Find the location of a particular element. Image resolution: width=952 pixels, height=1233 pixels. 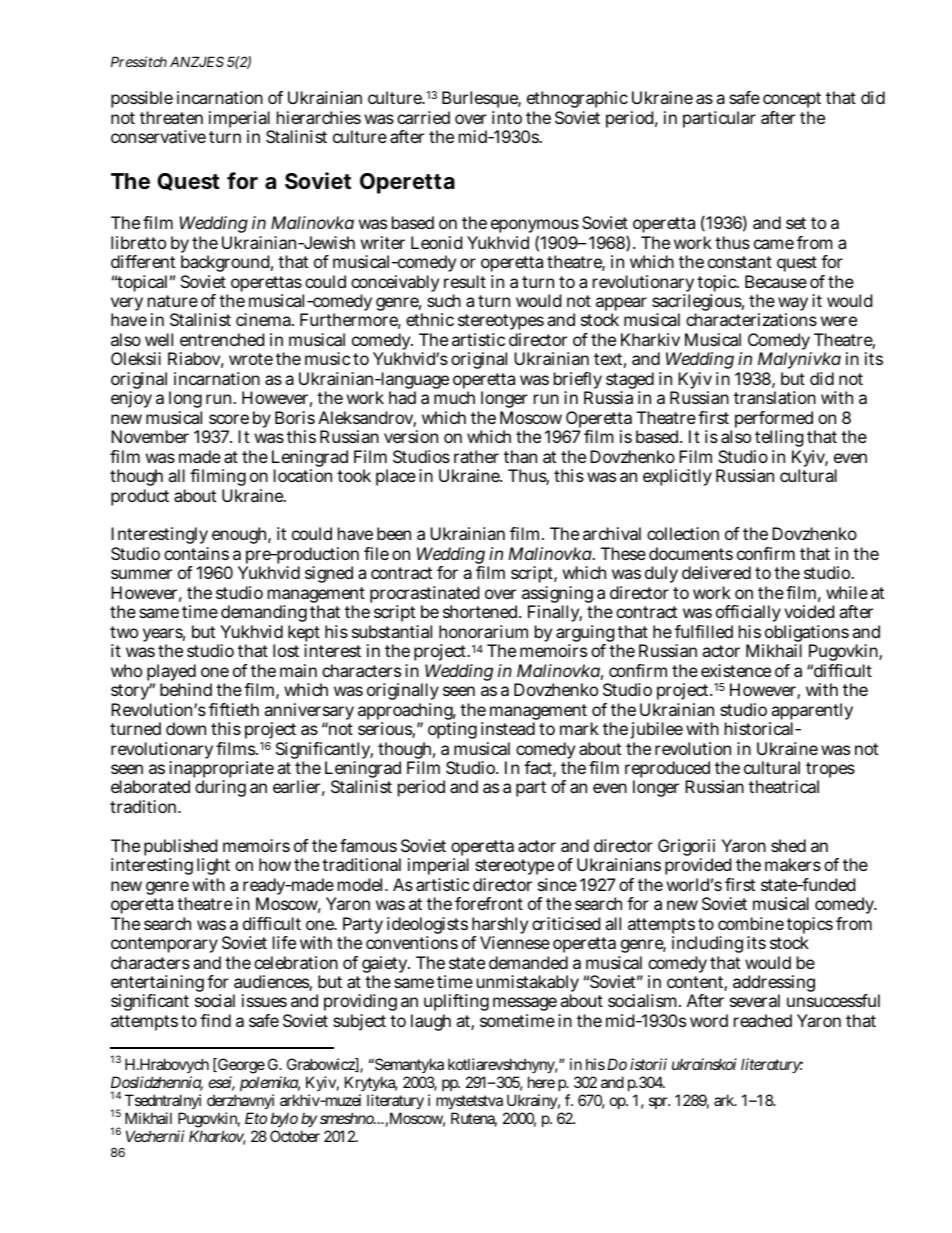

demanding is located at coordinates (263, 615).
